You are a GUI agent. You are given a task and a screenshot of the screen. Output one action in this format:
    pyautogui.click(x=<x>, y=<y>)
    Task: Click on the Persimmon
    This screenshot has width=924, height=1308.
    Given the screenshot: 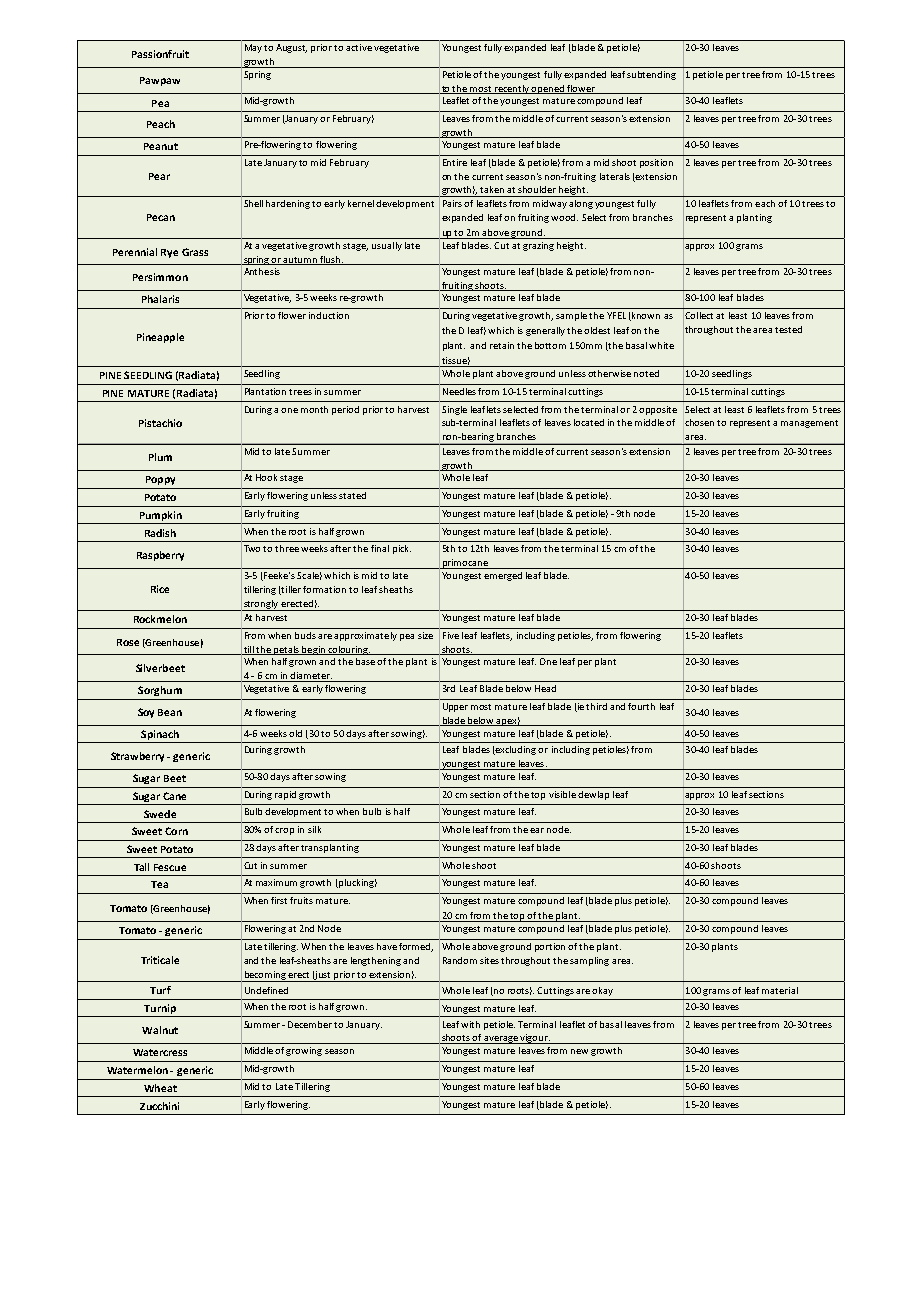 What is the action you would take?
    pyautogui.click(x=160, y=277)
